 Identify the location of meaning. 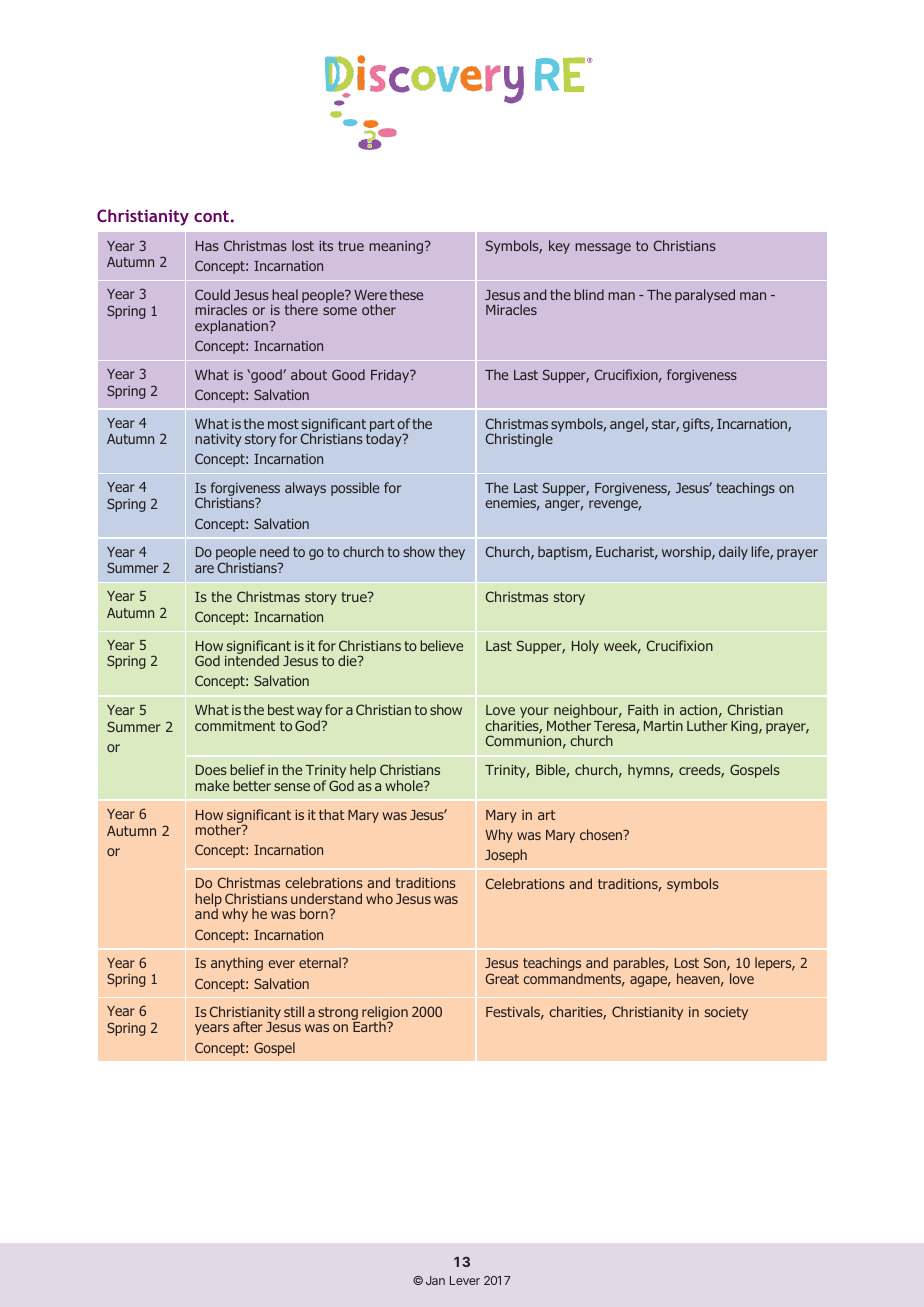
(397, 247).
